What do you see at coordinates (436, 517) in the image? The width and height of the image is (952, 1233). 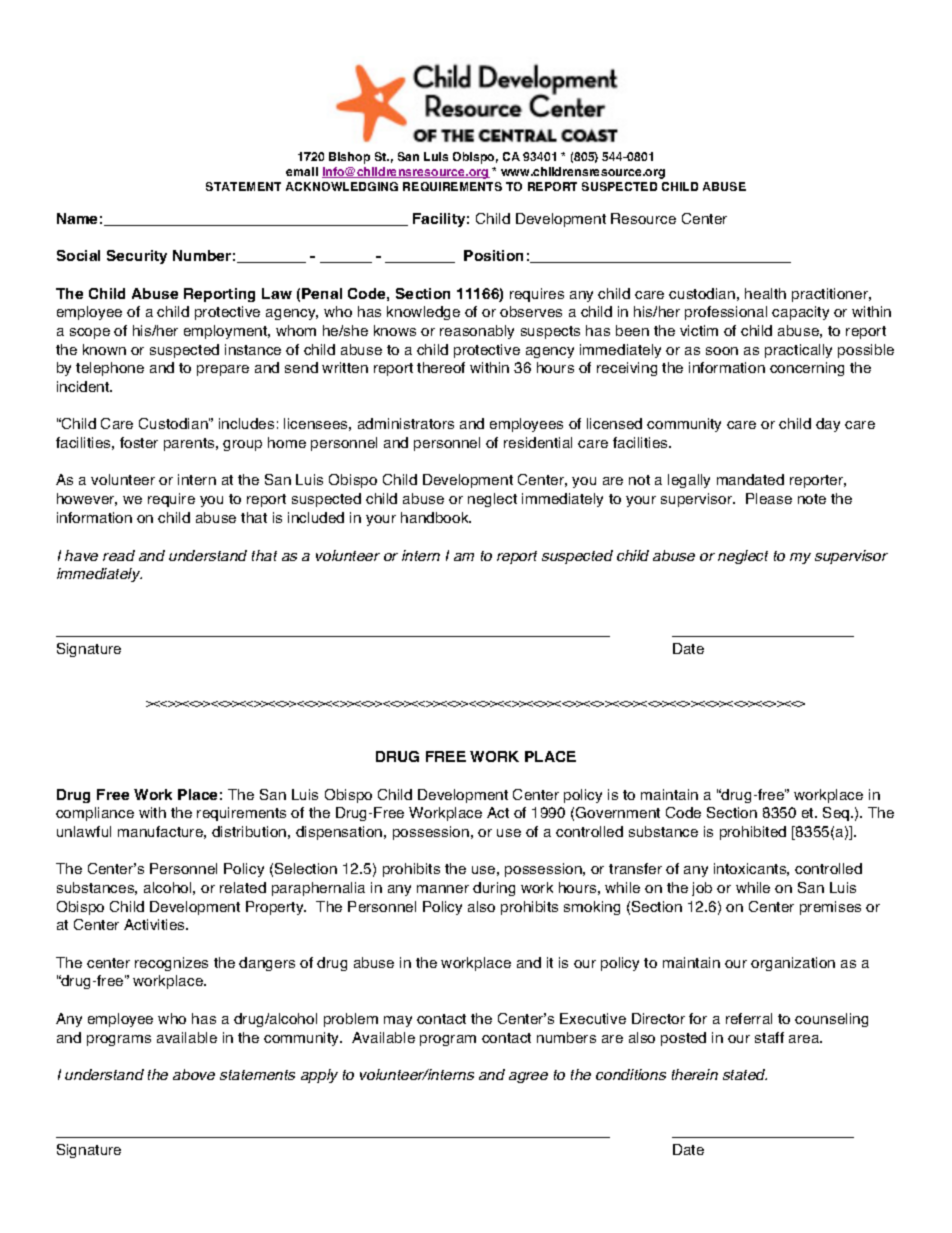 I see `handbook` at bounding box center [436, 517].
